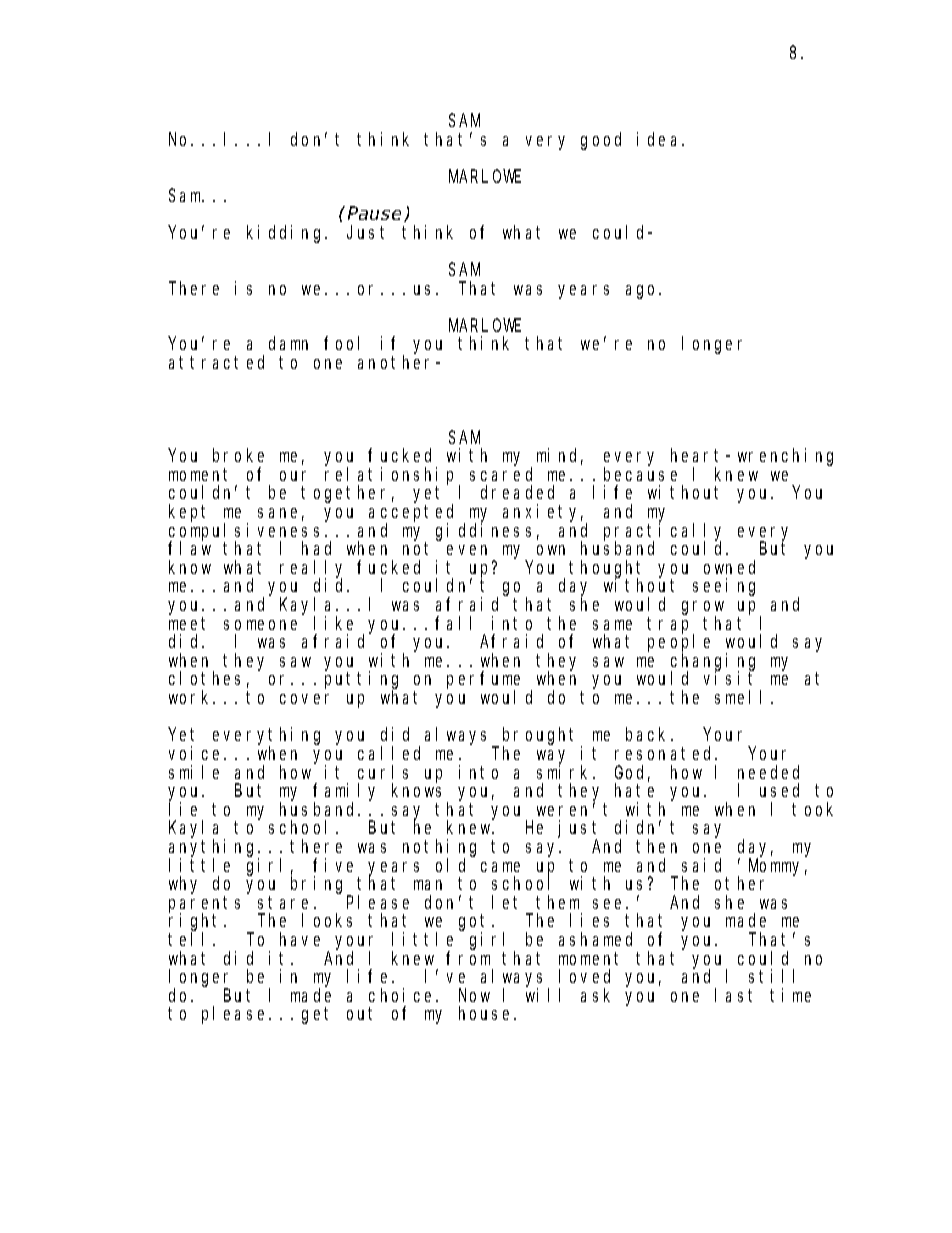 This screenshot has height=1233, width=952. Describe the element at coordinates (557, 902) in the screenshot. I see `them` at that location.
